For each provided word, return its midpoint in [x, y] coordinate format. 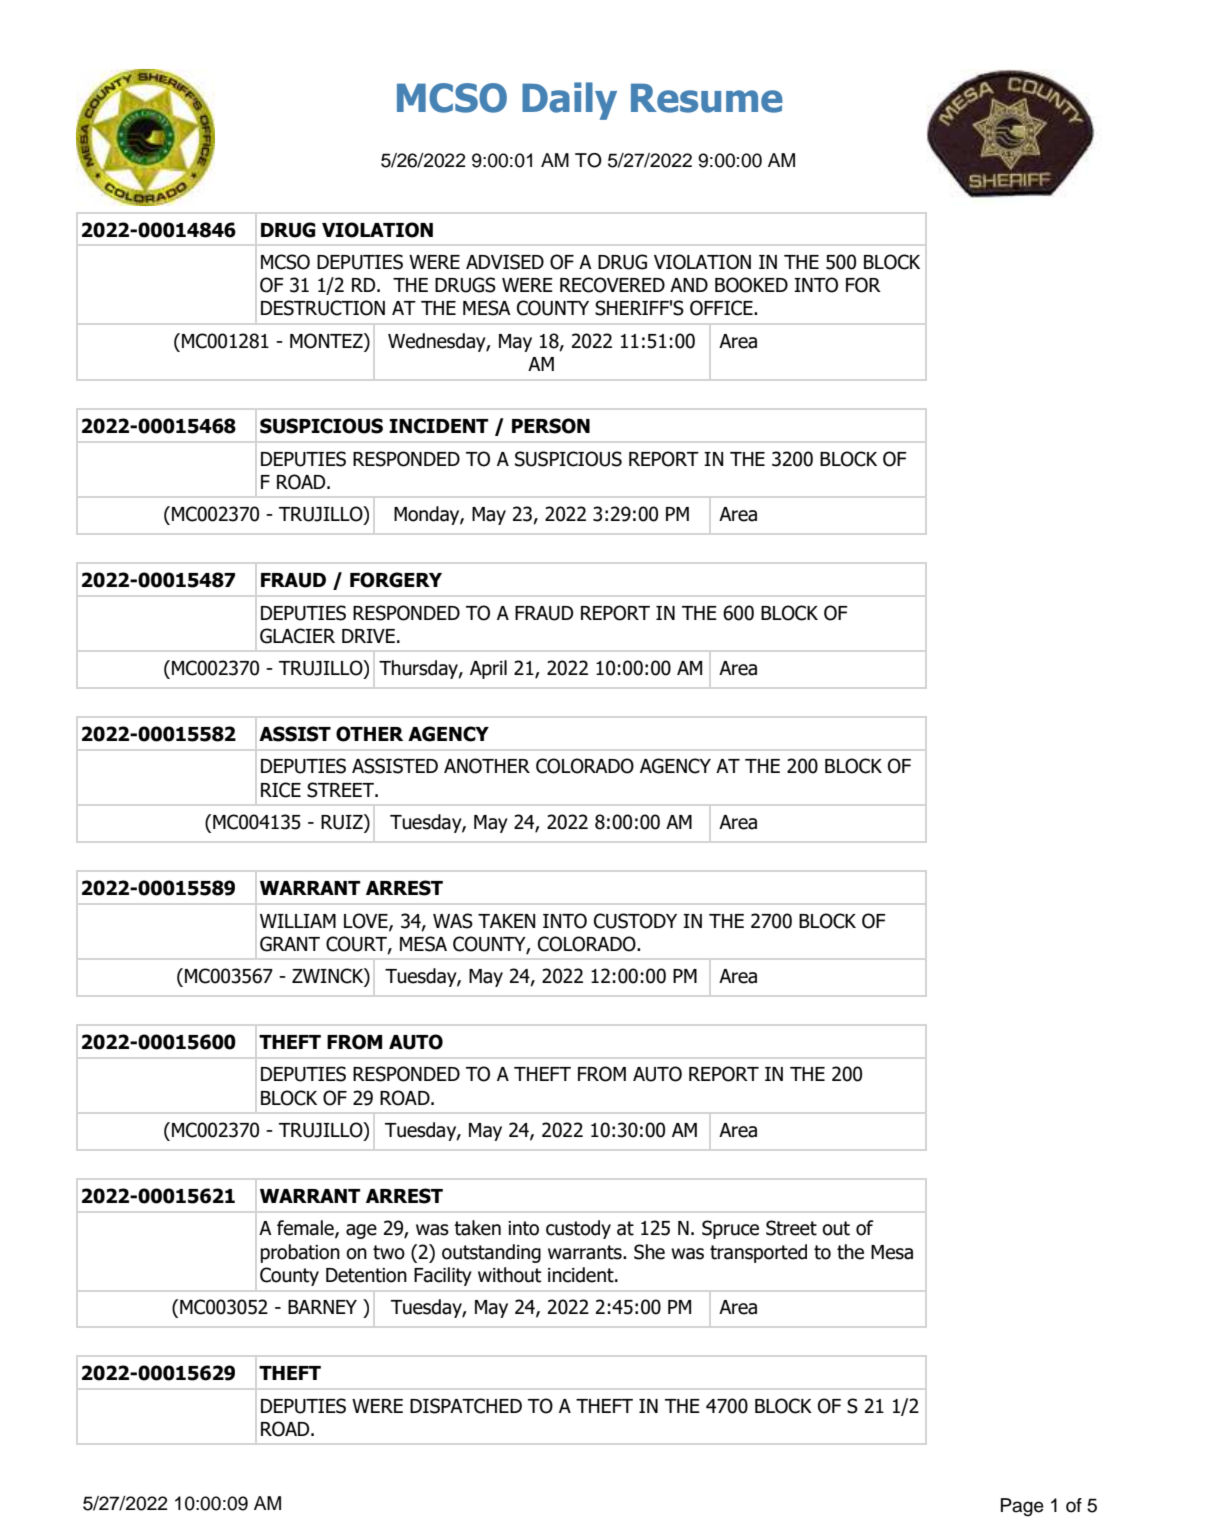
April [488, 669]
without [509, 1275]
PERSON [551, 426]
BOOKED [751, 285]
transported [758, 1253]
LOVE [367, 921]
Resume [707, 98]
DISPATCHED [466, 1406]
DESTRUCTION [323, 308]
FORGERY [396, 580]
